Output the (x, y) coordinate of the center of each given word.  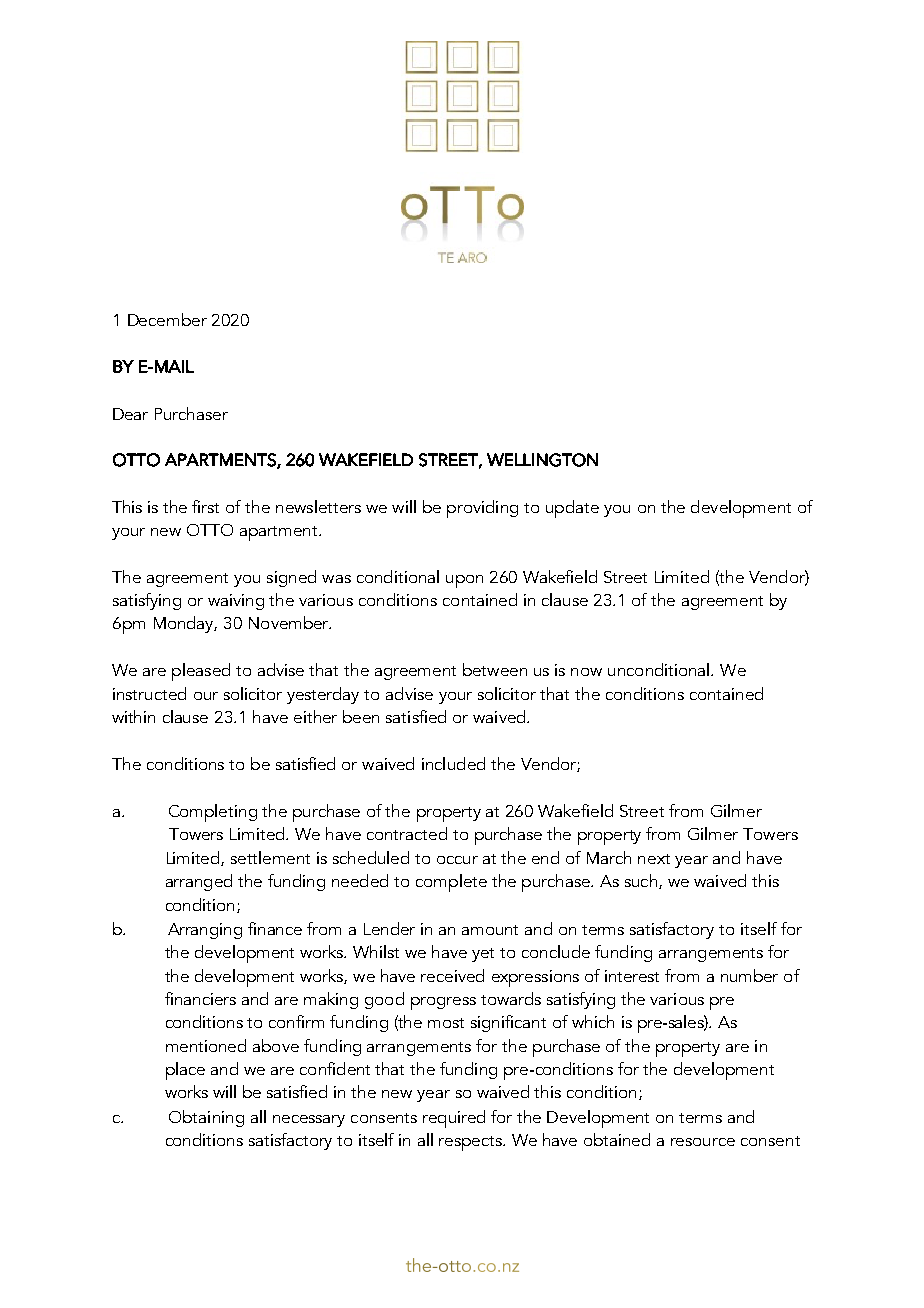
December (167, 319)
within (133, 716)
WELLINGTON (542, 460)
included (453, 763)
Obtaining (206, 1118)
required (454, 1119)
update (572, 509)
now (586, 672)
